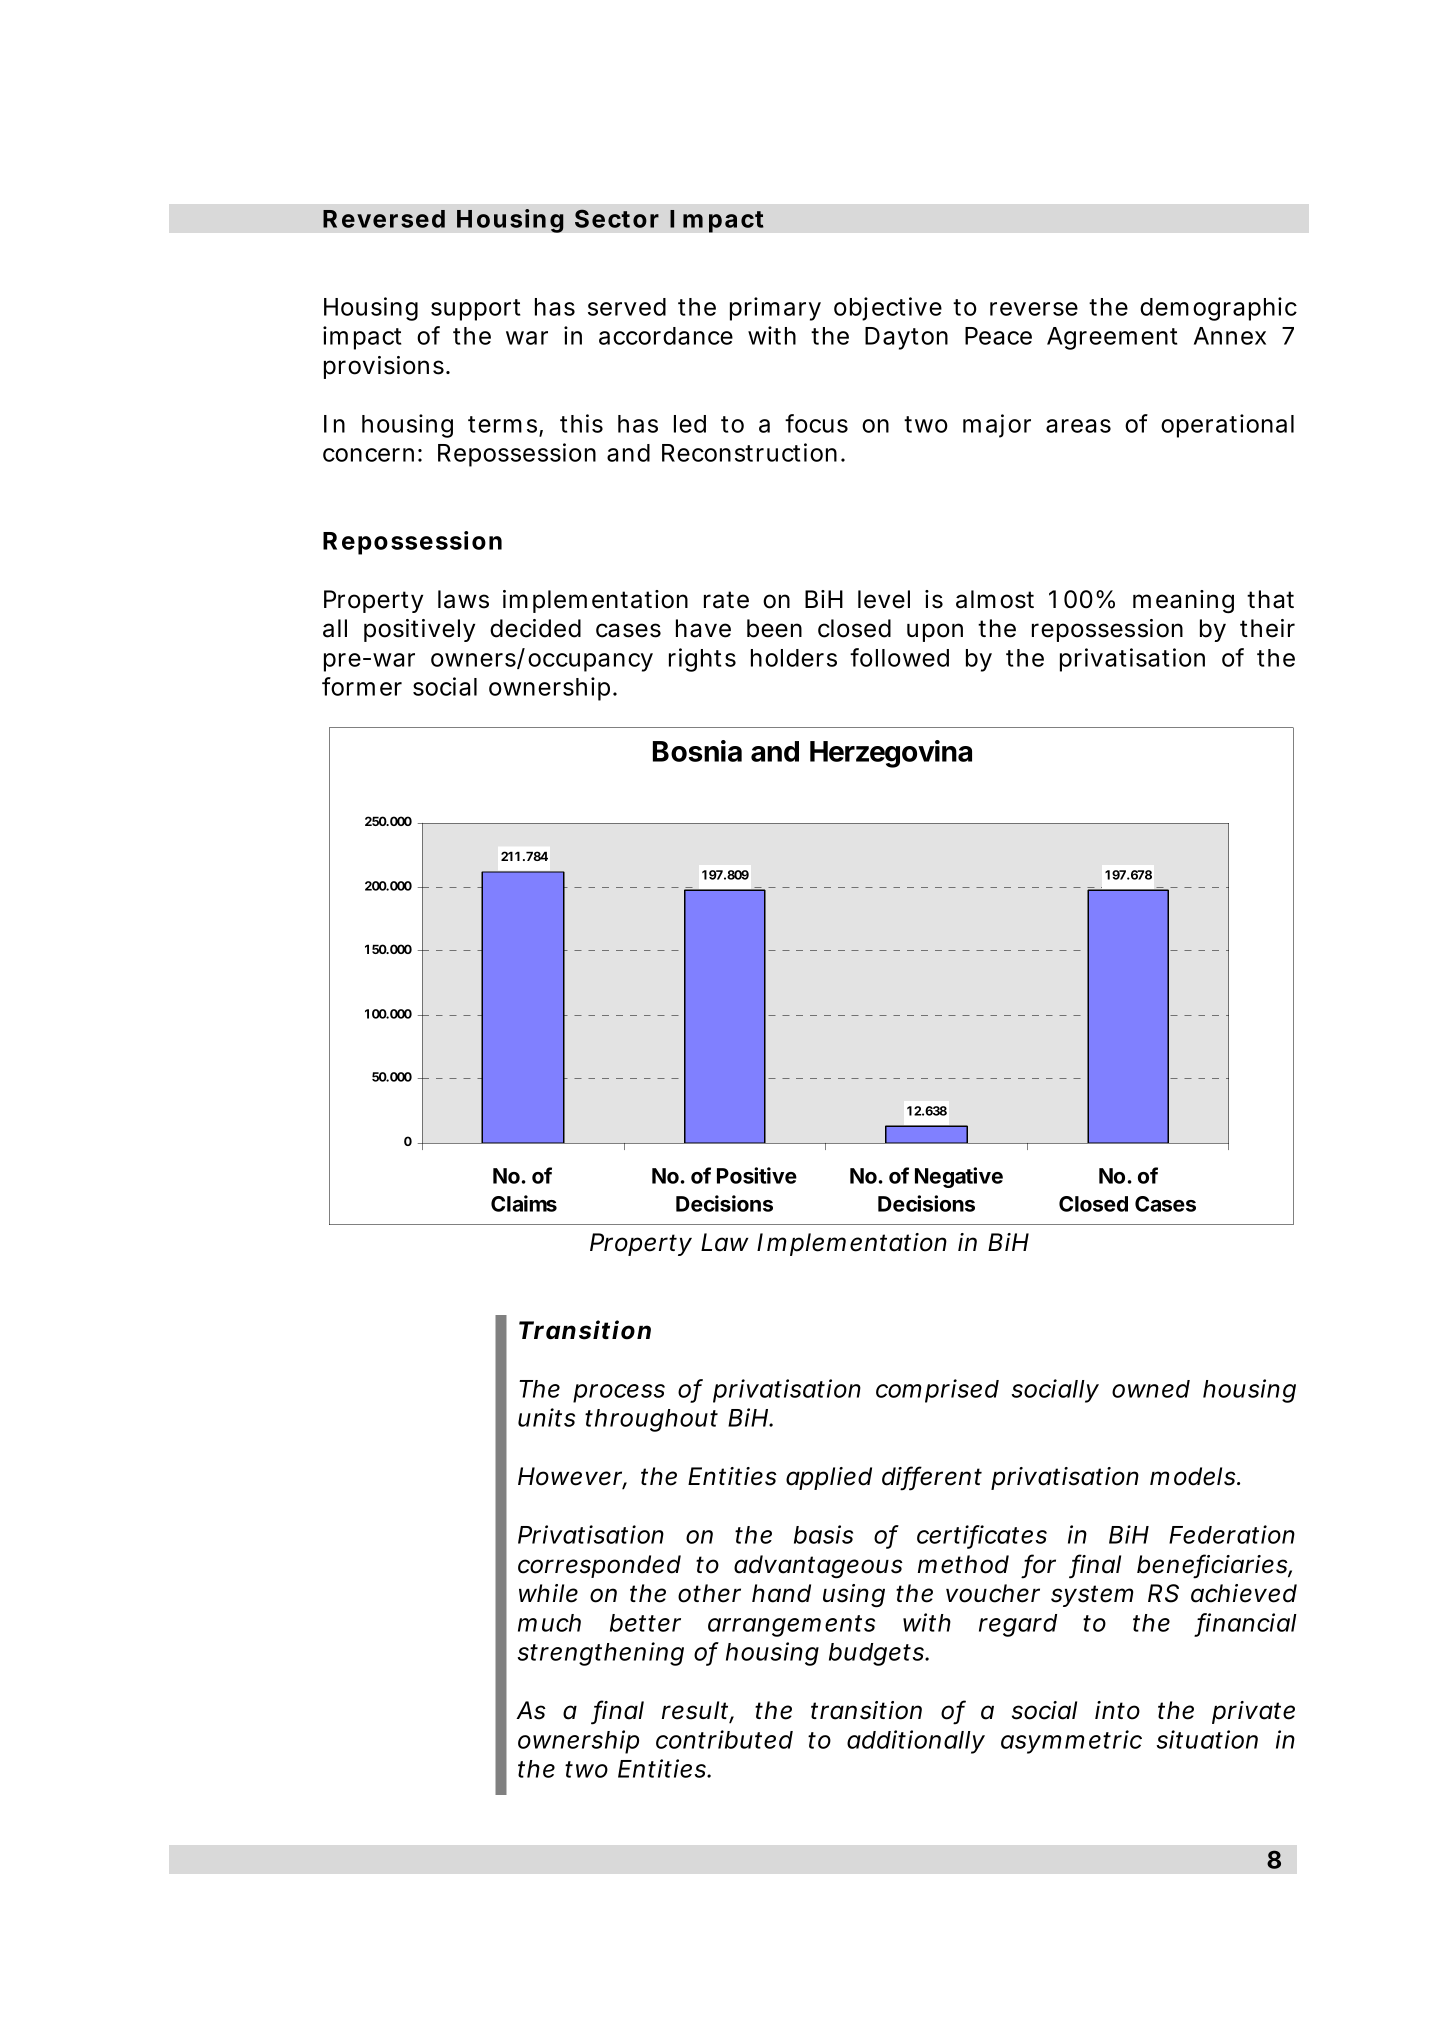 Image resolution: width=1432 pixels, height=2026 pixels. I want to click on laws, so click(463, 599).
